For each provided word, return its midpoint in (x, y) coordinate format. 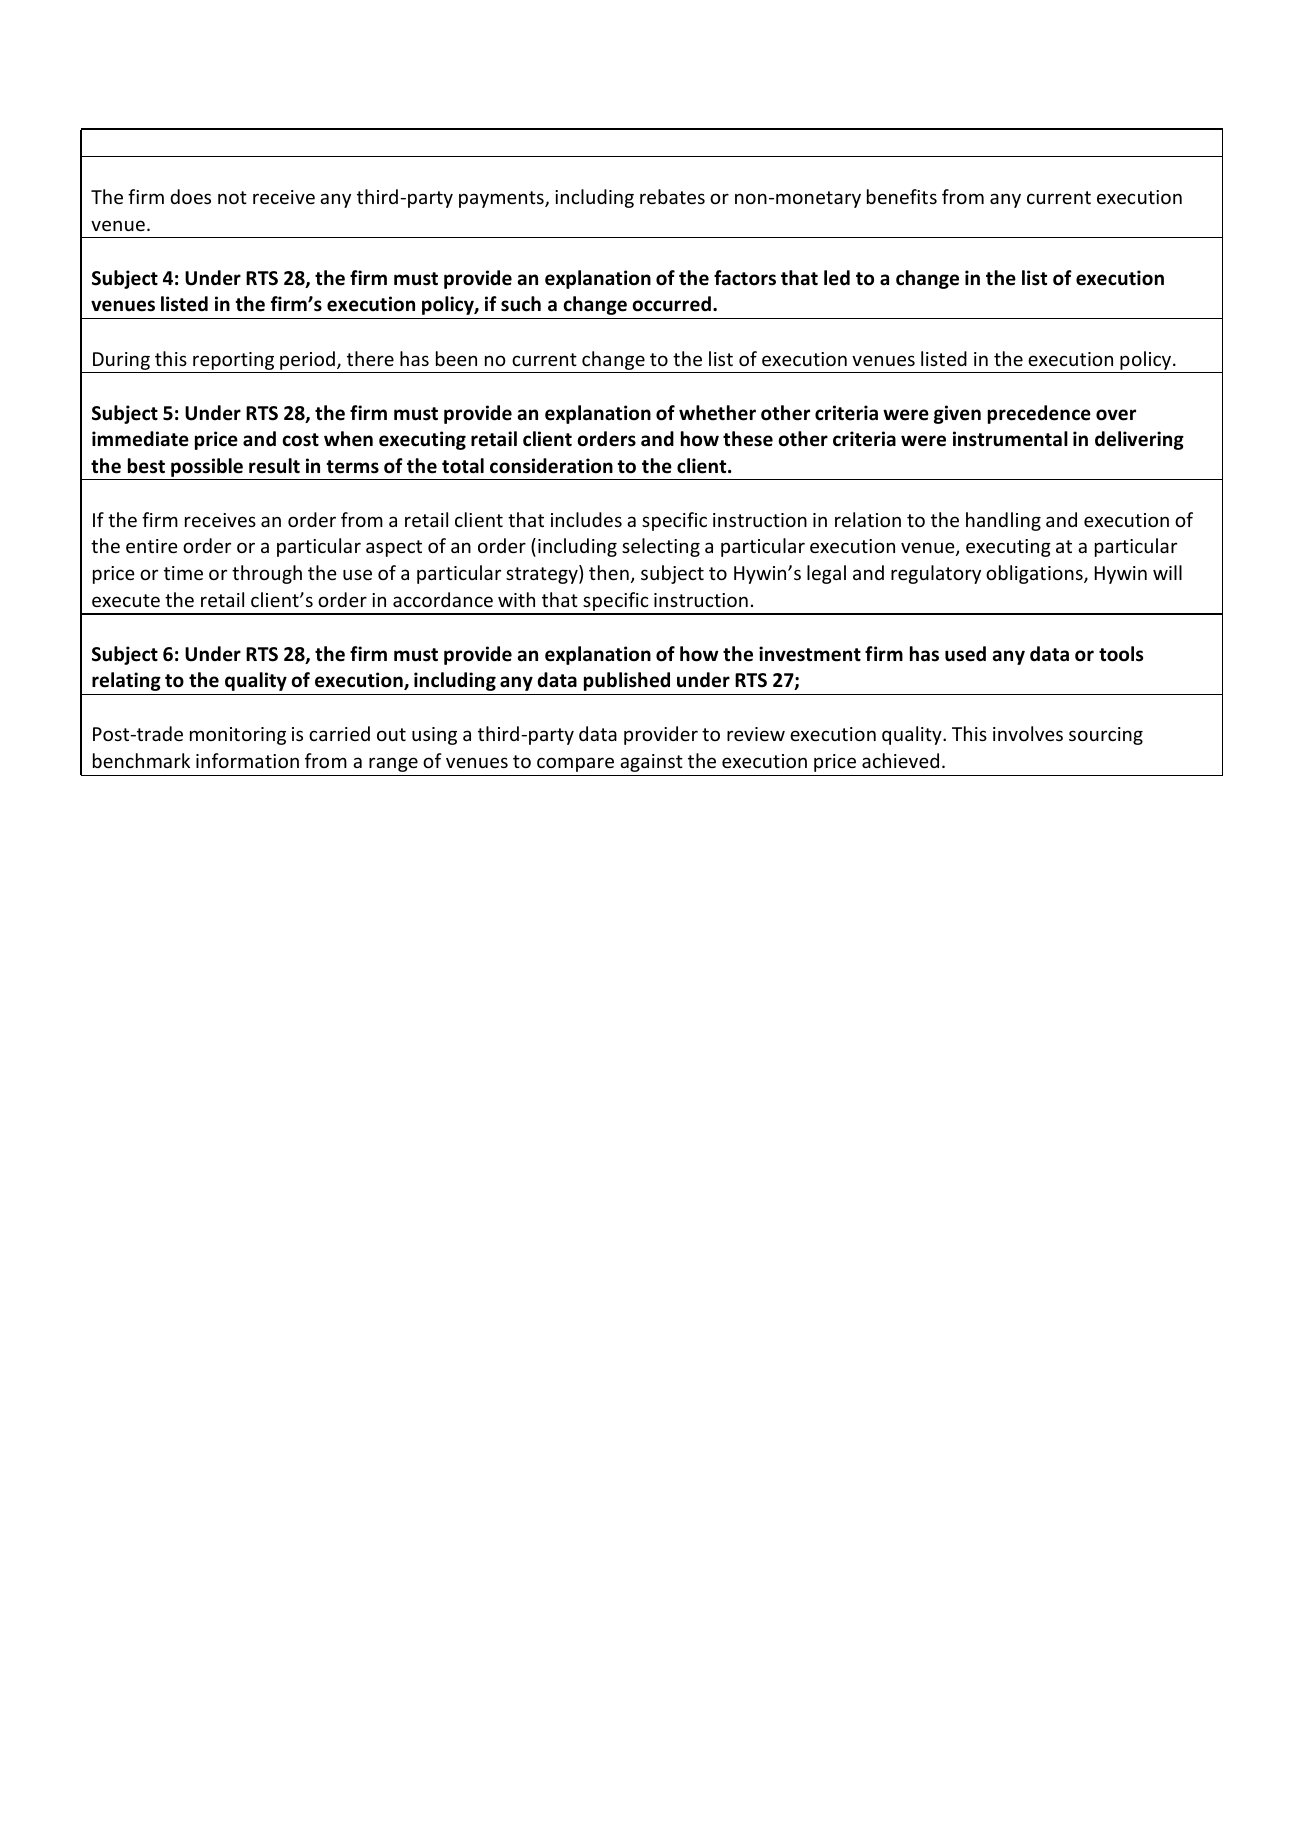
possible (207, 469)
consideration (551, 466)
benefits (902, 196)
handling (1003, 521)
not (232, 197)
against (651, 763)
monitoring (238, 736)
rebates (672, 196)
